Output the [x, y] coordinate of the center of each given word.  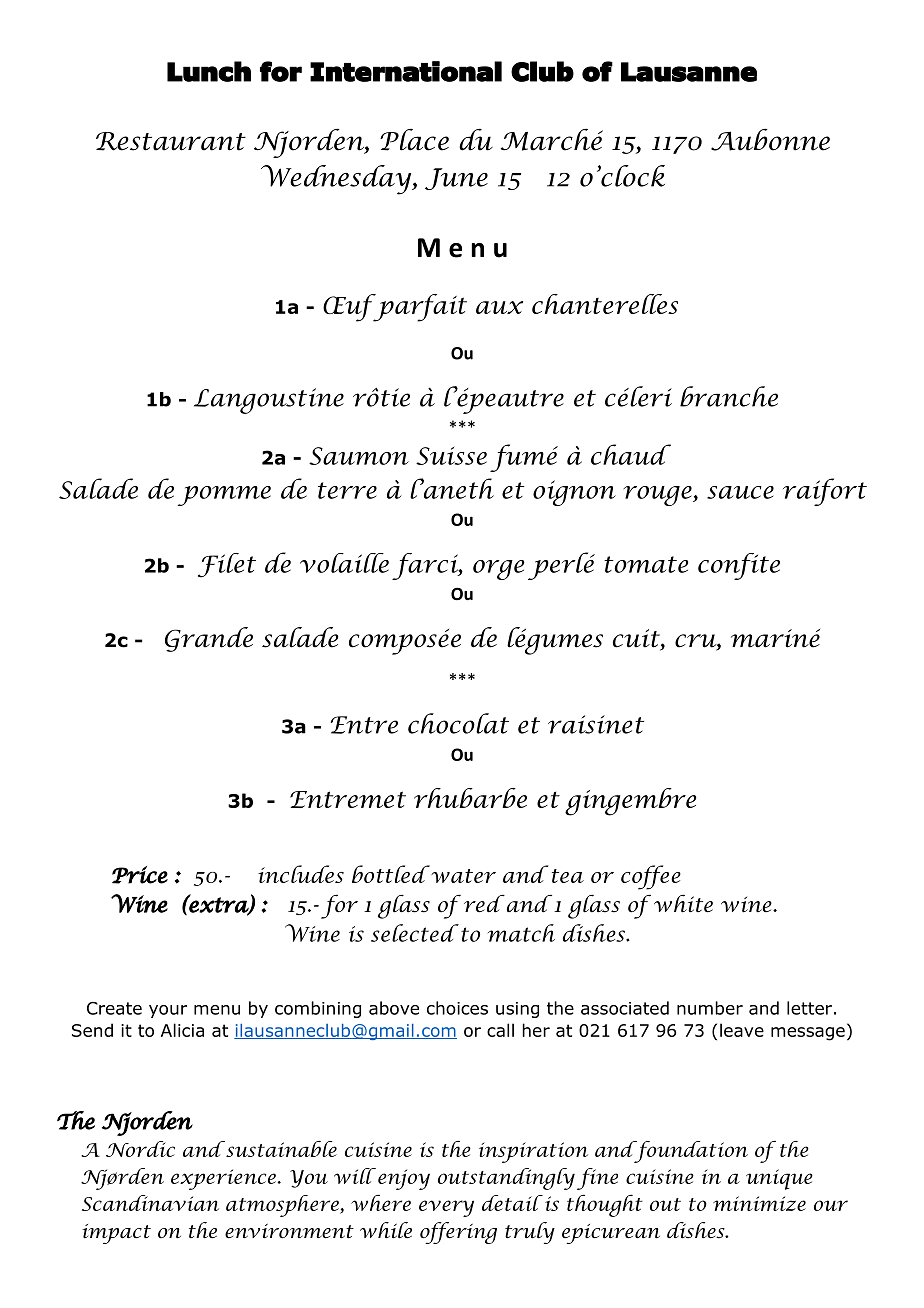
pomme [224, 496]
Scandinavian [150, 1203]
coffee [651, 877]
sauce [740, 492]
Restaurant [171, 141]
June [456, 179]
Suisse [451, 455]
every [446, 1208]
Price [140, 875]
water [462, 874]
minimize [759, 1203]
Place [414, 140]
